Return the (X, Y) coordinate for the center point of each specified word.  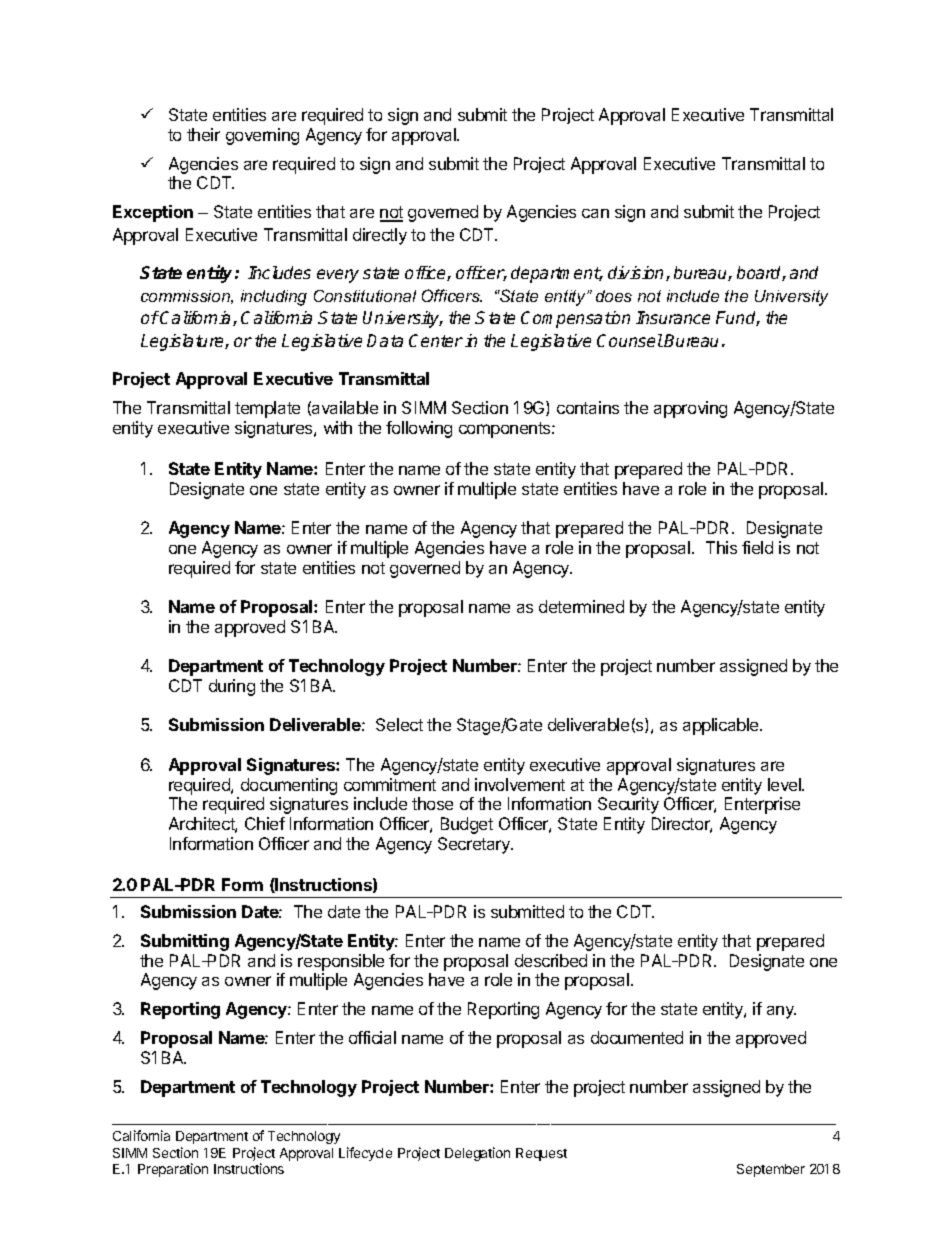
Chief (265, 823)
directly (380, 236)
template (267, 409)
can (595, 213)
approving (690, 409)
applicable (722, 726)
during (232, 687)
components (506, 430)
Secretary (475, 845)
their (203, 134)
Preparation (173, 1170)
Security (628, 805)
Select (399, 724)
